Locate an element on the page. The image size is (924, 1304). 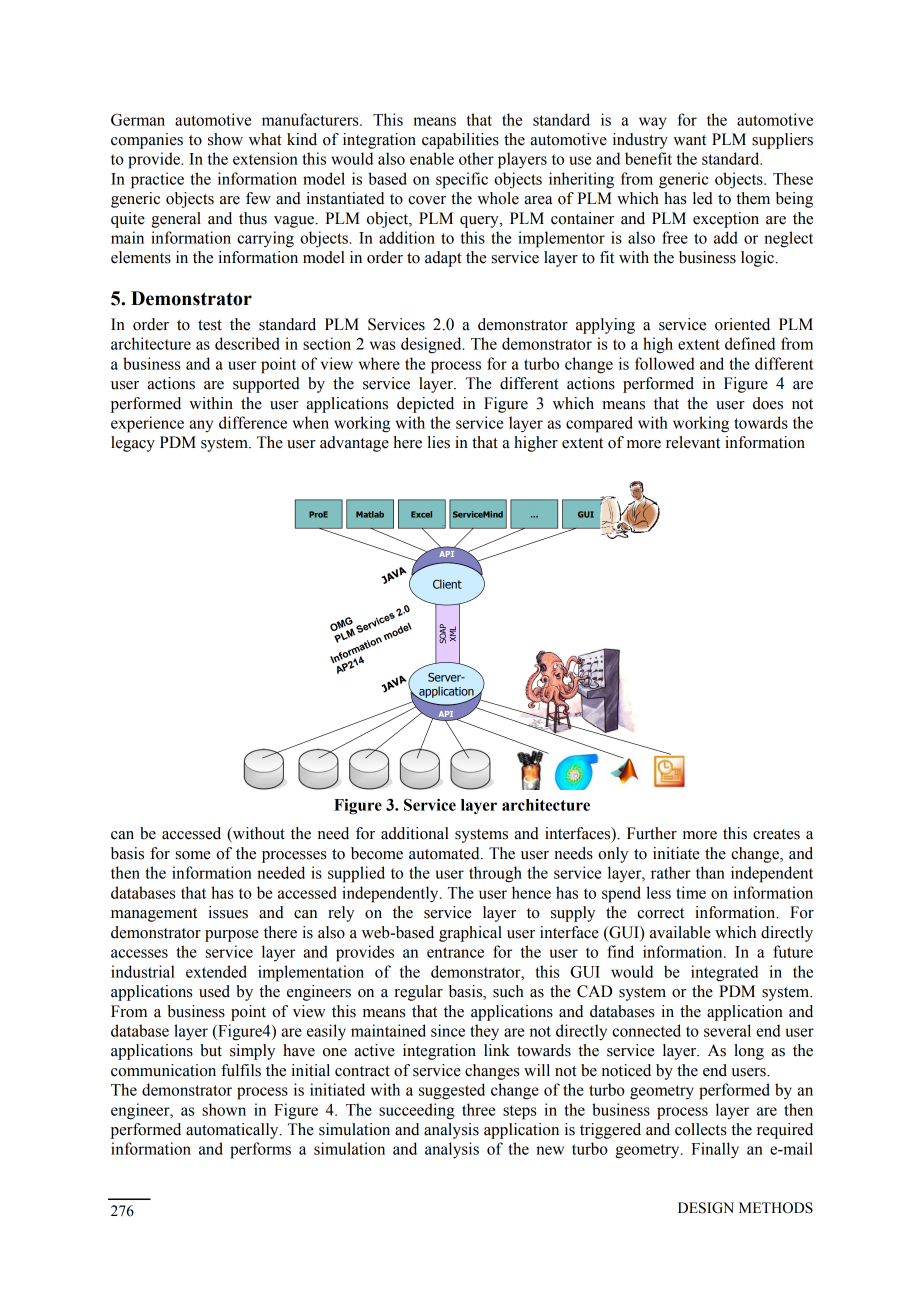
extension is located at coordinates (265, 158).
